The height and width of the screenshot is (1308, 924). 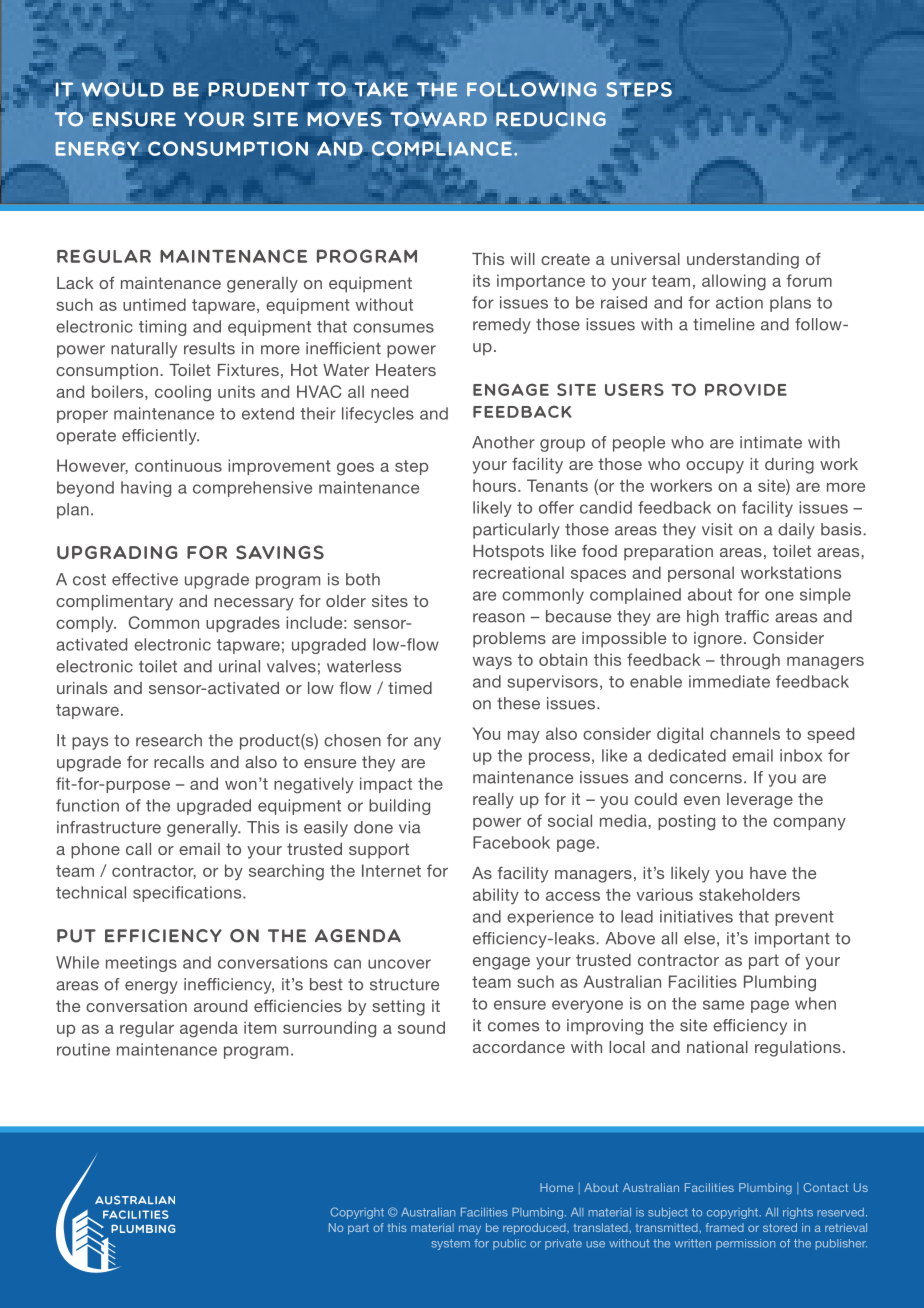 What do you see at coordinates (451, 1244) in the screenshot?
I see `system` at bounding box center [451, 1244].
